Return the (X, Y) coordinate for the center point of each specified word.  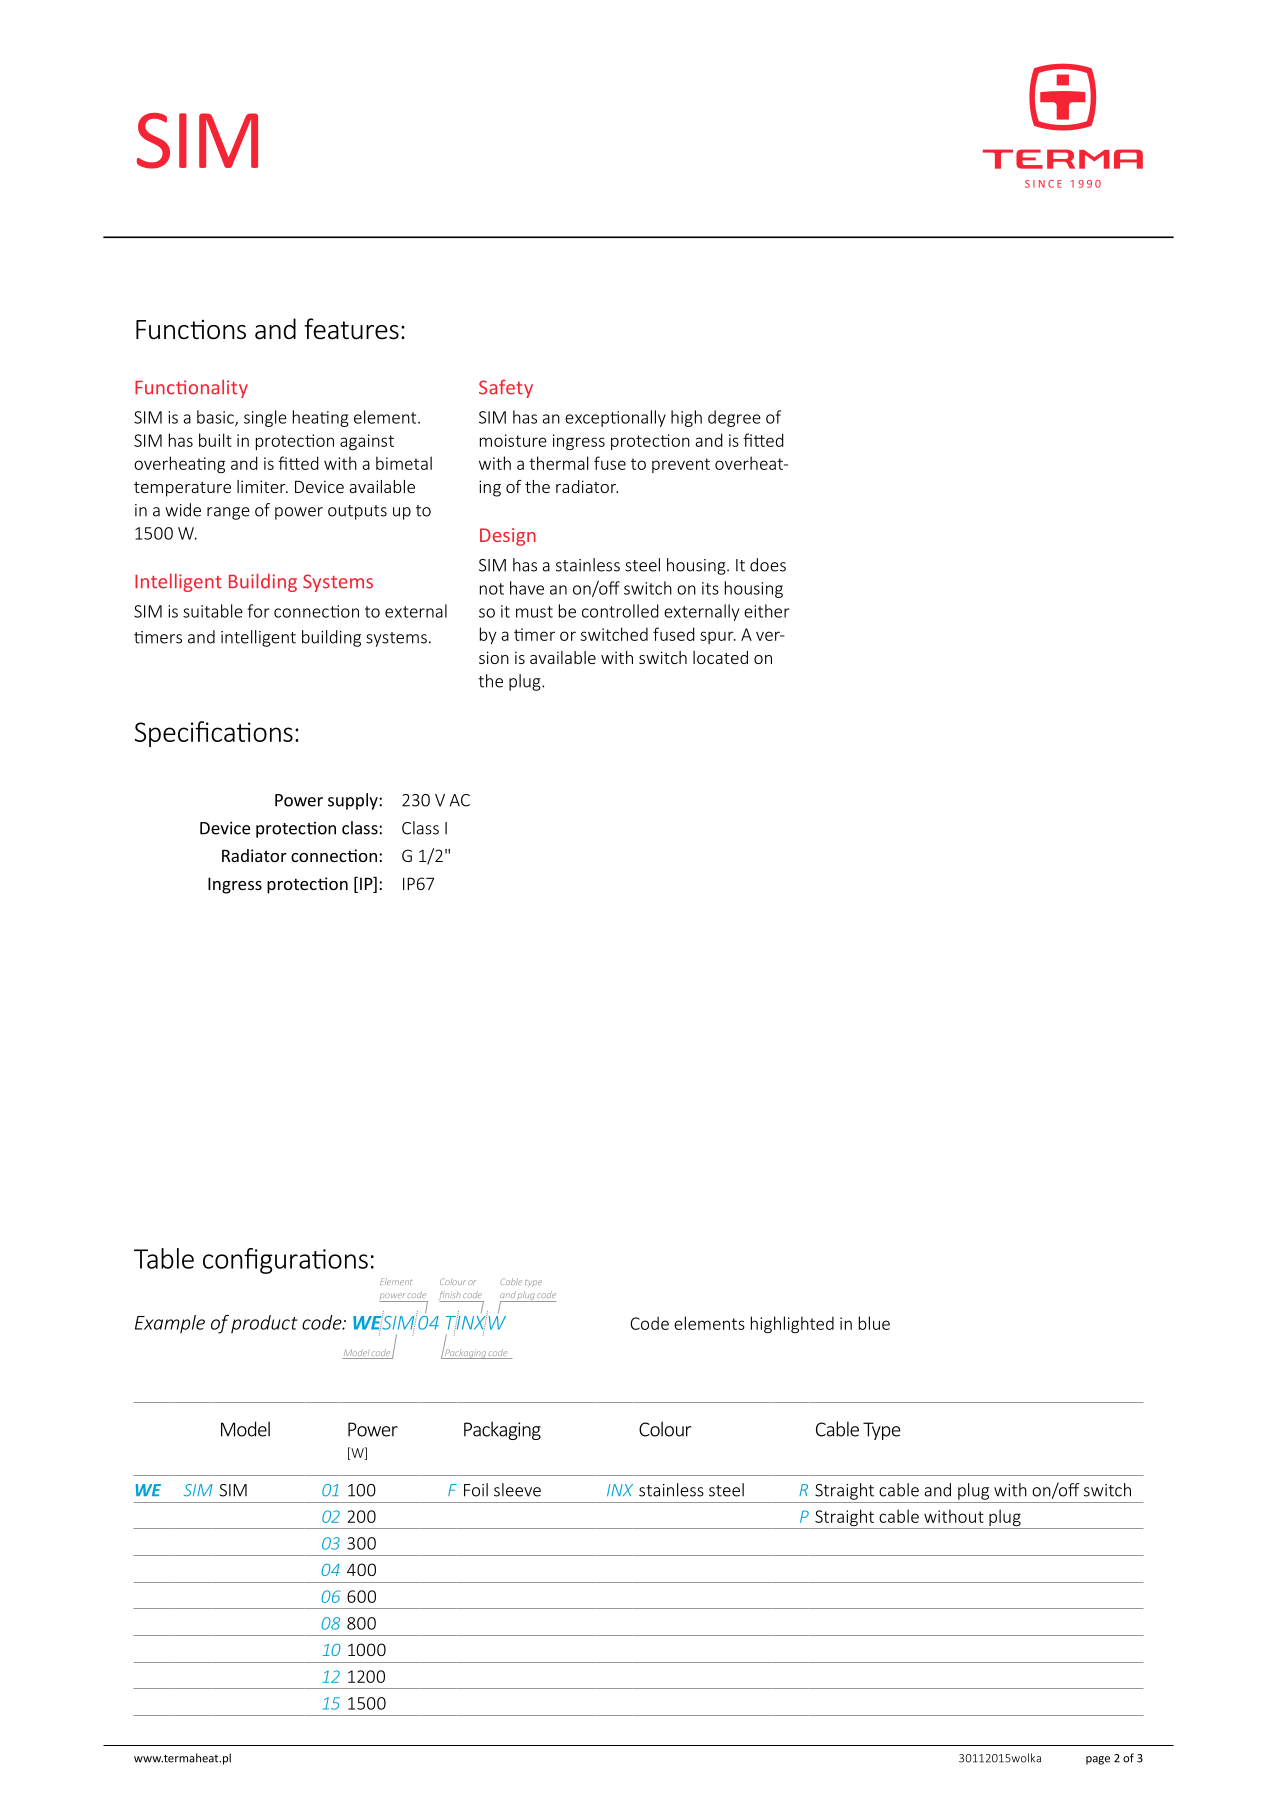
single (265, 418)
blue (874, 1323)
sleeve (517, 1490)
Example (170, 1324)
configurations (285, 1261)
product (264, 1324)
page (1098, 1760)
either (767, 611)
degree (734, 418)
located (720, 657)
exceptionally (615, 418)
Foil (476, 1490)
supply (354, 801)
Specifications (214, 734)
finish (450, 1296)
